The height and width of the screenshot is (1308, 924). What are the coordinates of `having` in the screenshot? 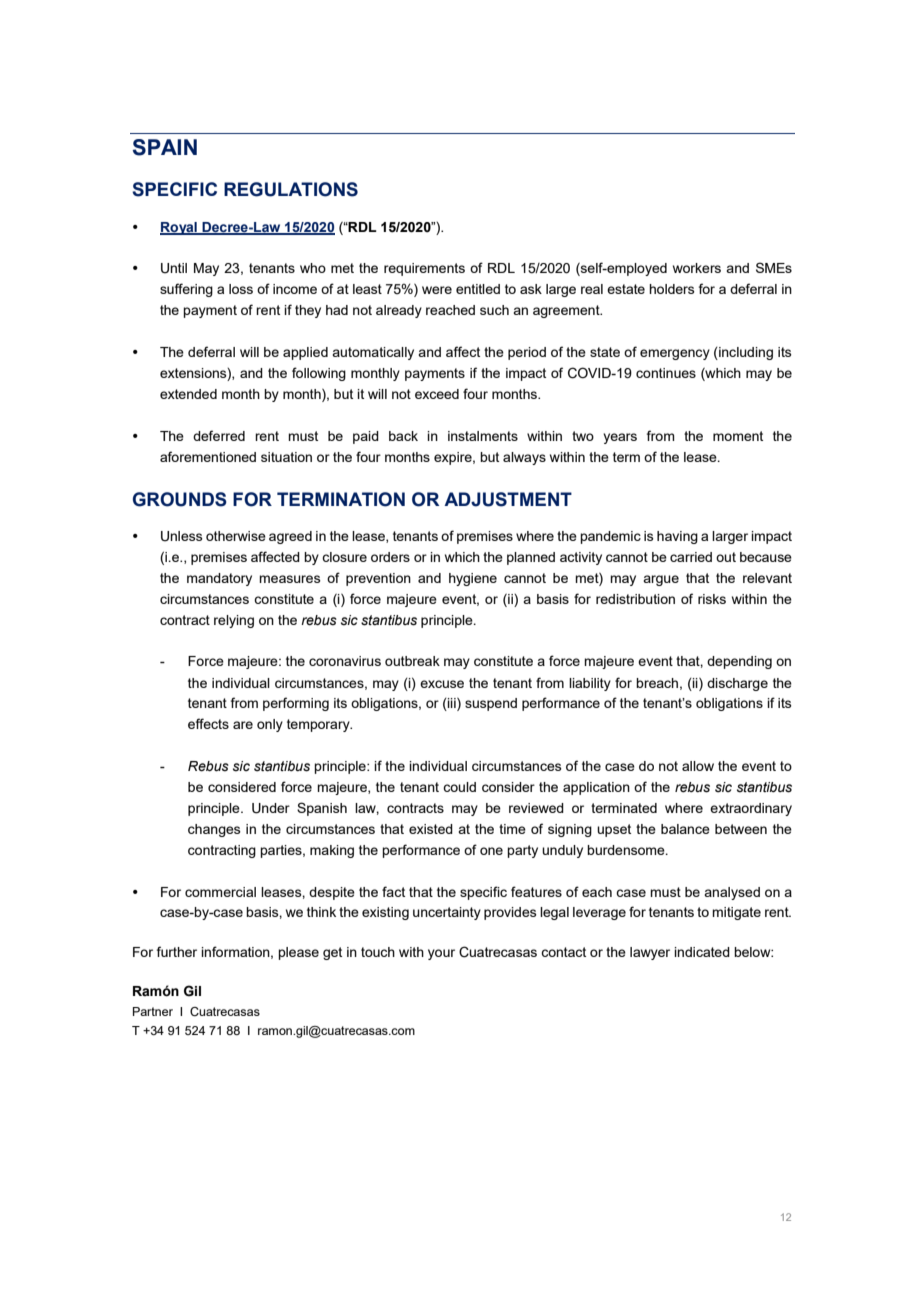 It's located at (677, 537).
